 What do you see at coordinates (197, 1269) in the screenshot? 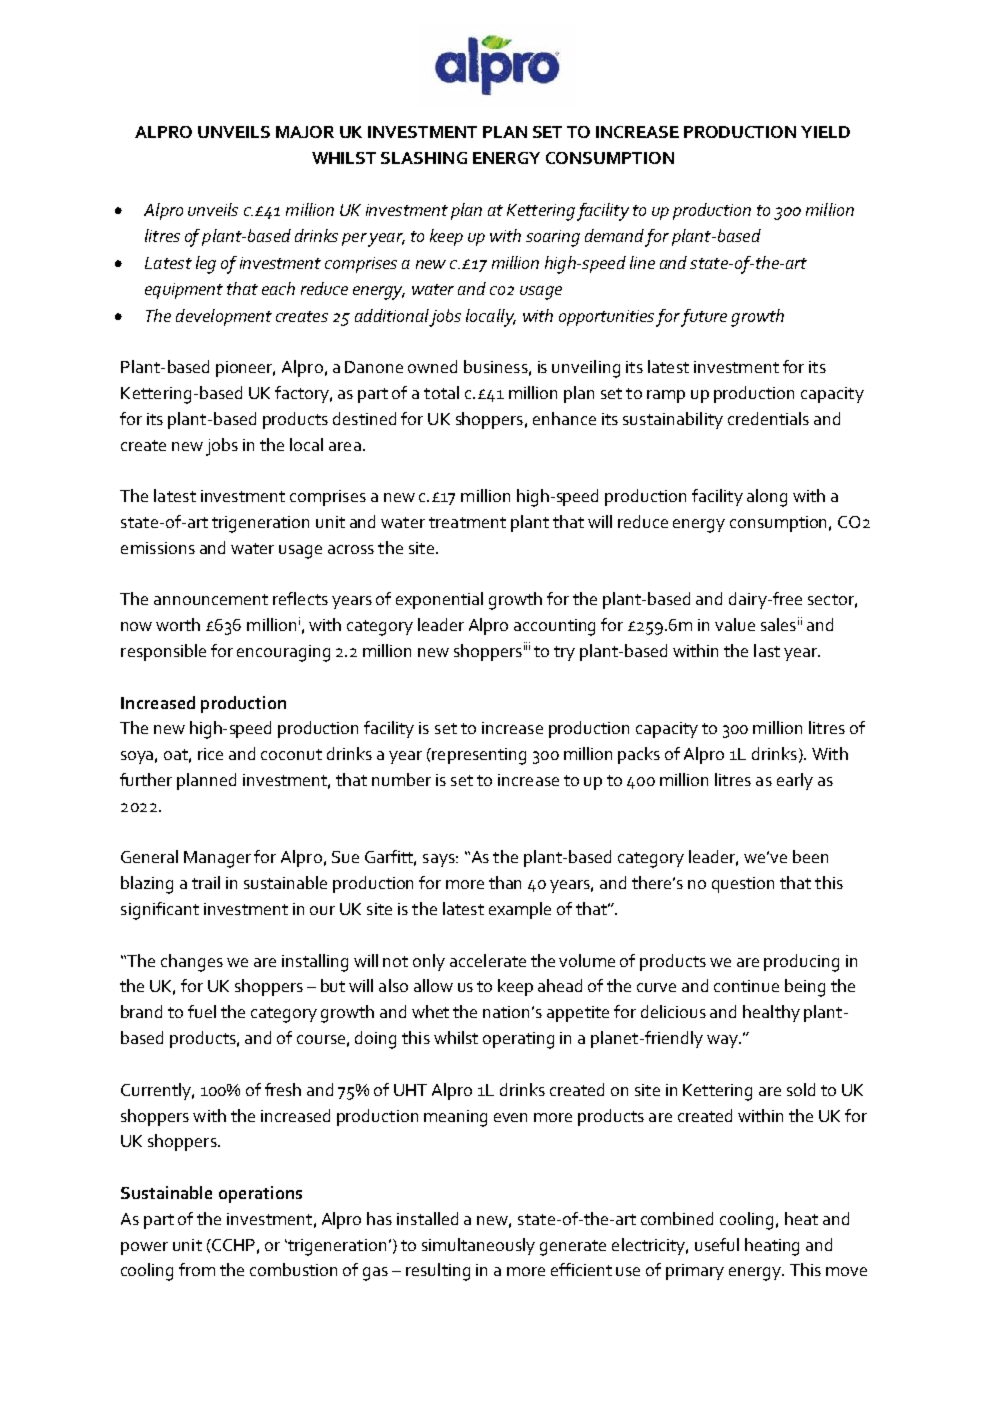
I see `from` at bounding box center [197, 1269].
